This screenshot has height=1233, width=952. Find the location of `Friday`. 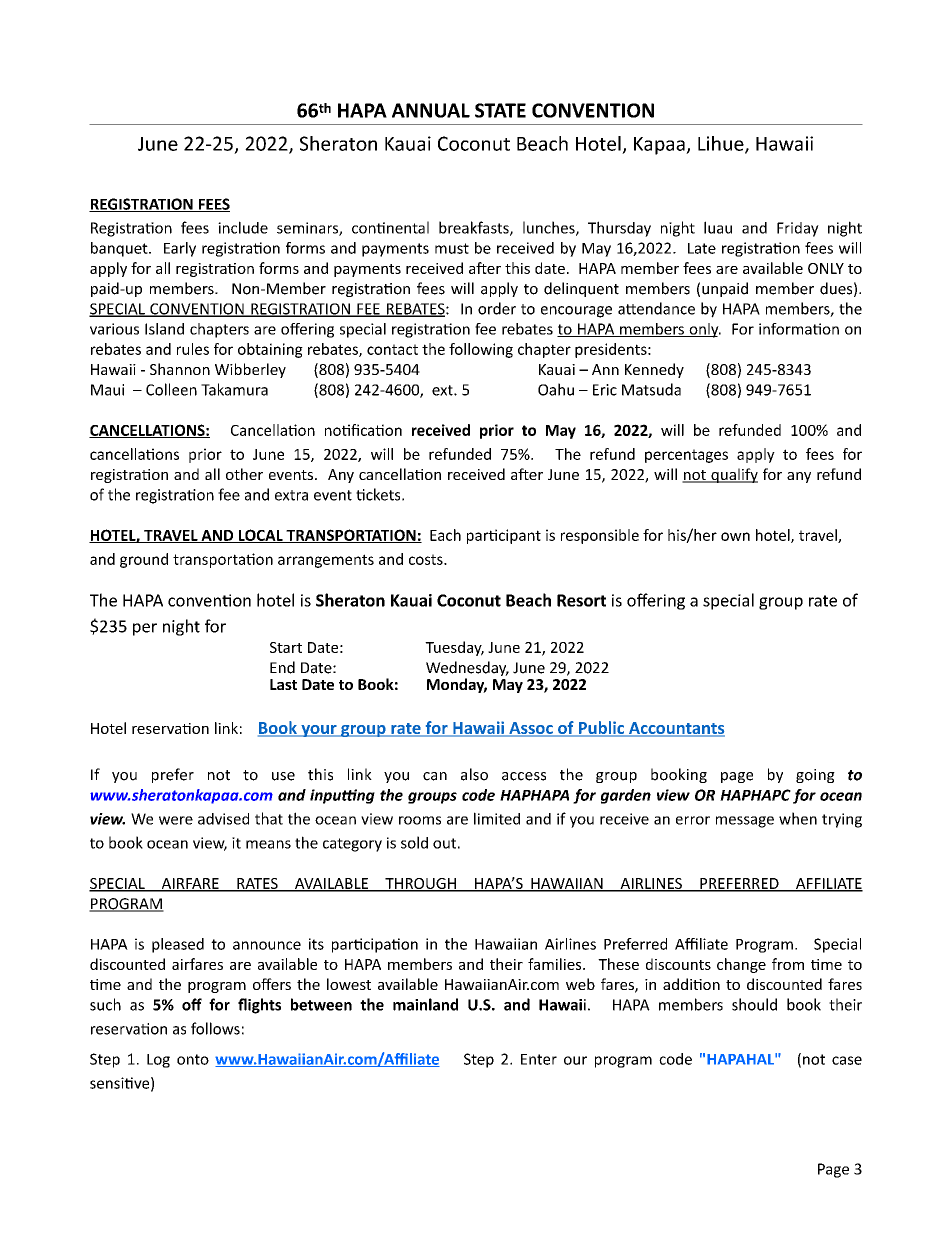

Friday is located at coordinates (798, 229).
